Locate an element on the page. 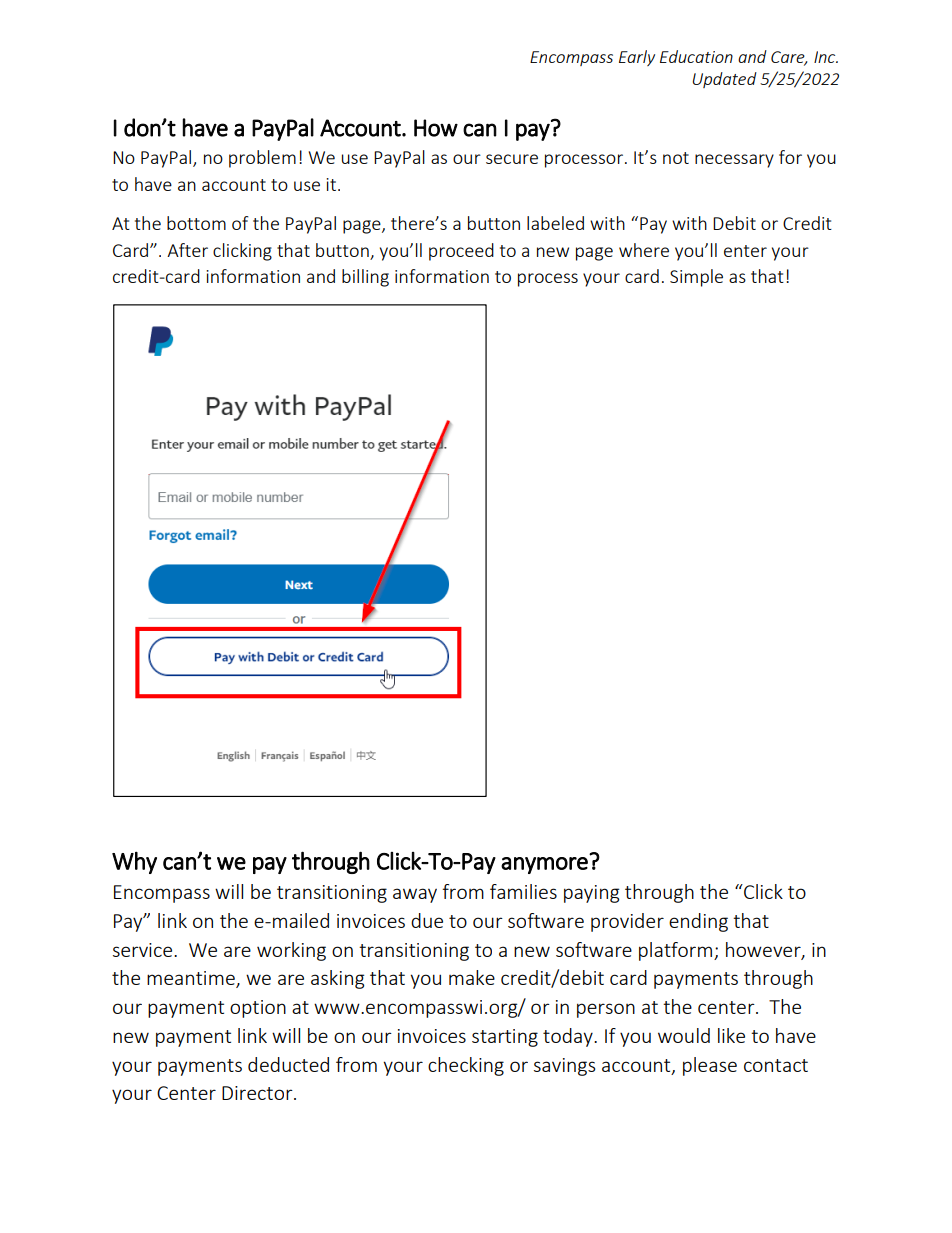  problem is located at coordinates (262, 159).
